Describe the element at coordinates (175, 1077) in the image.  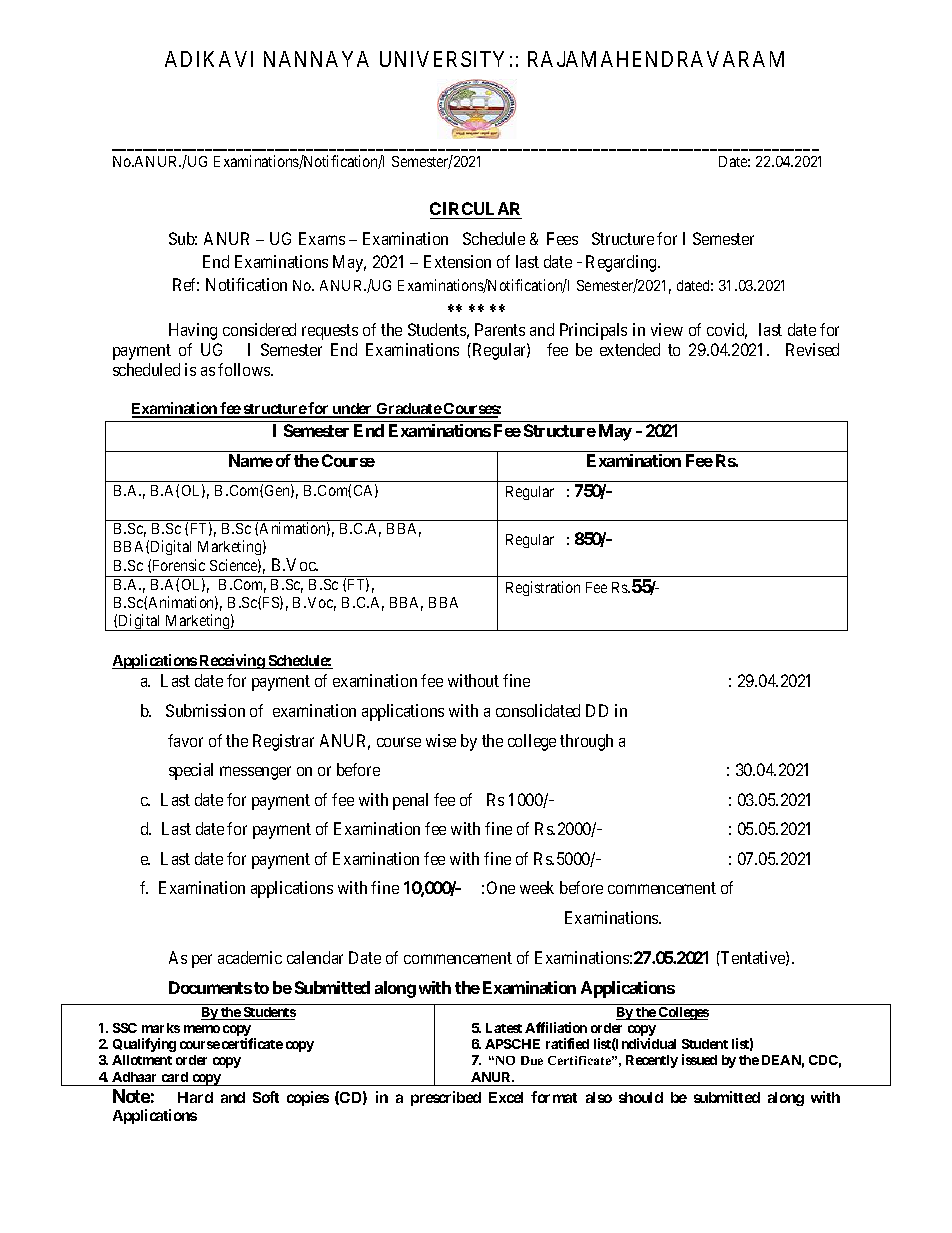
I see `card` at that location.
